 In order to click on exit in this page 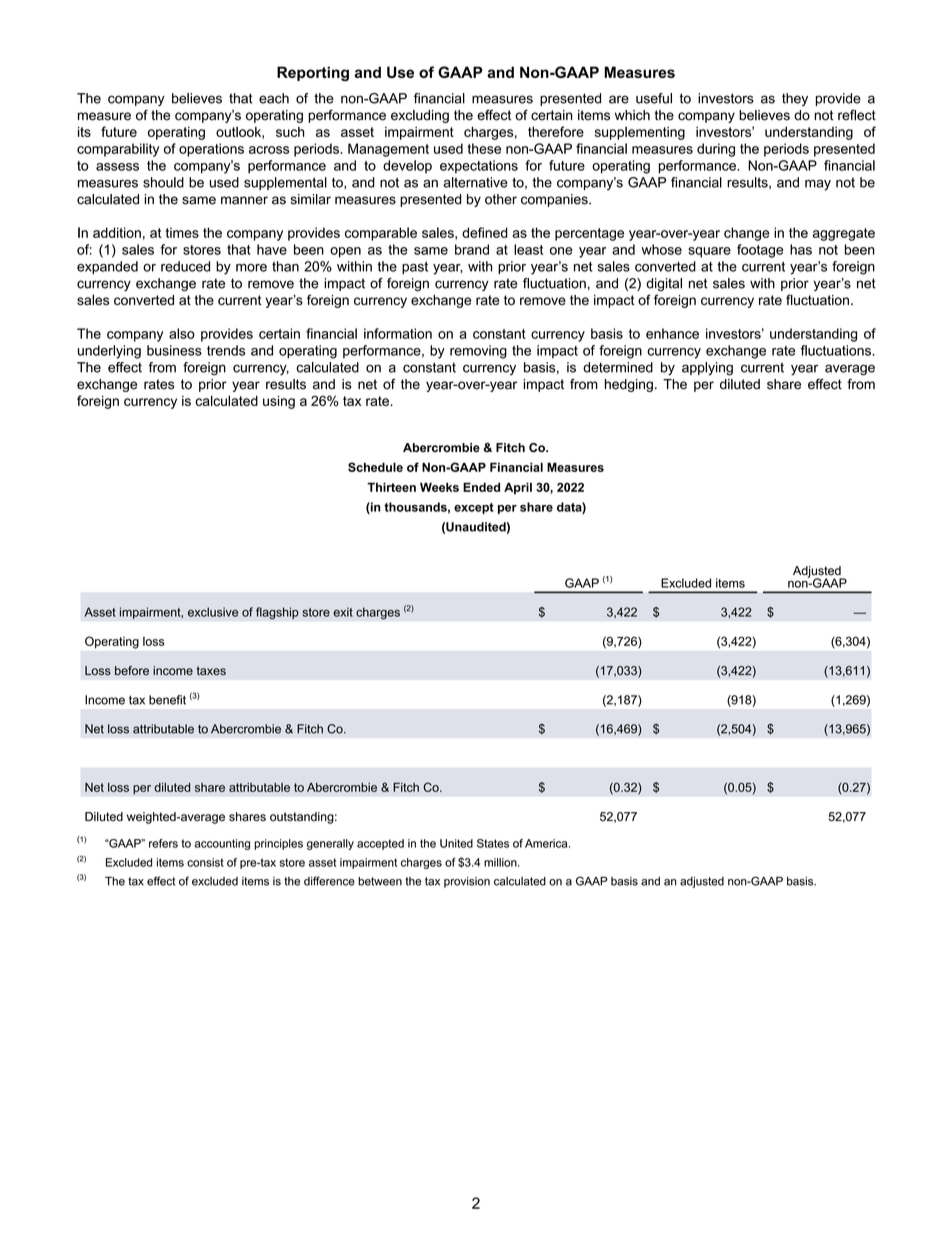, I will do `click(343, 612)`.
